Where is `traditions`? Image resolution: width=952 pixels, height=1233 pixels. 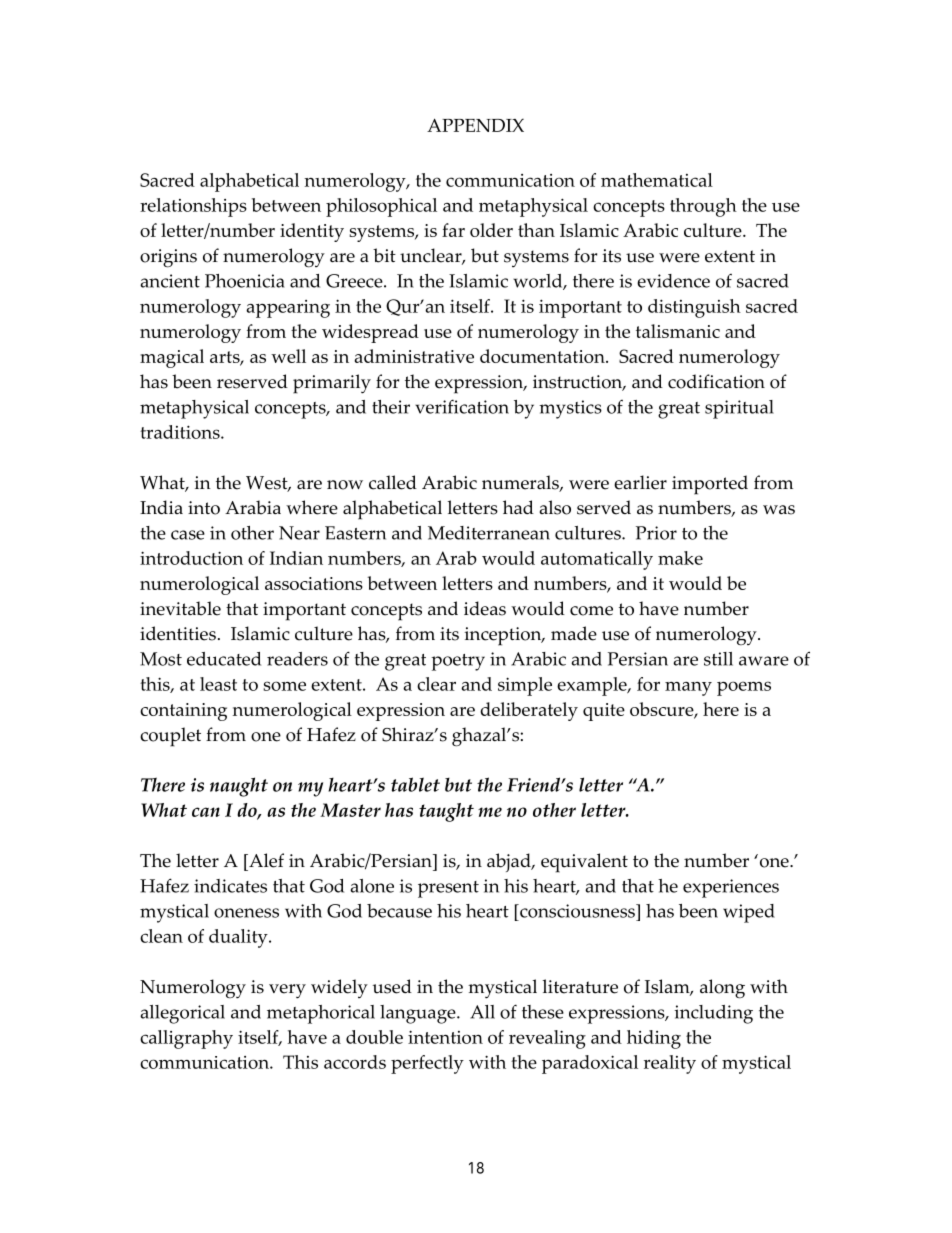 traditions is located at coordinates (181, 432).
